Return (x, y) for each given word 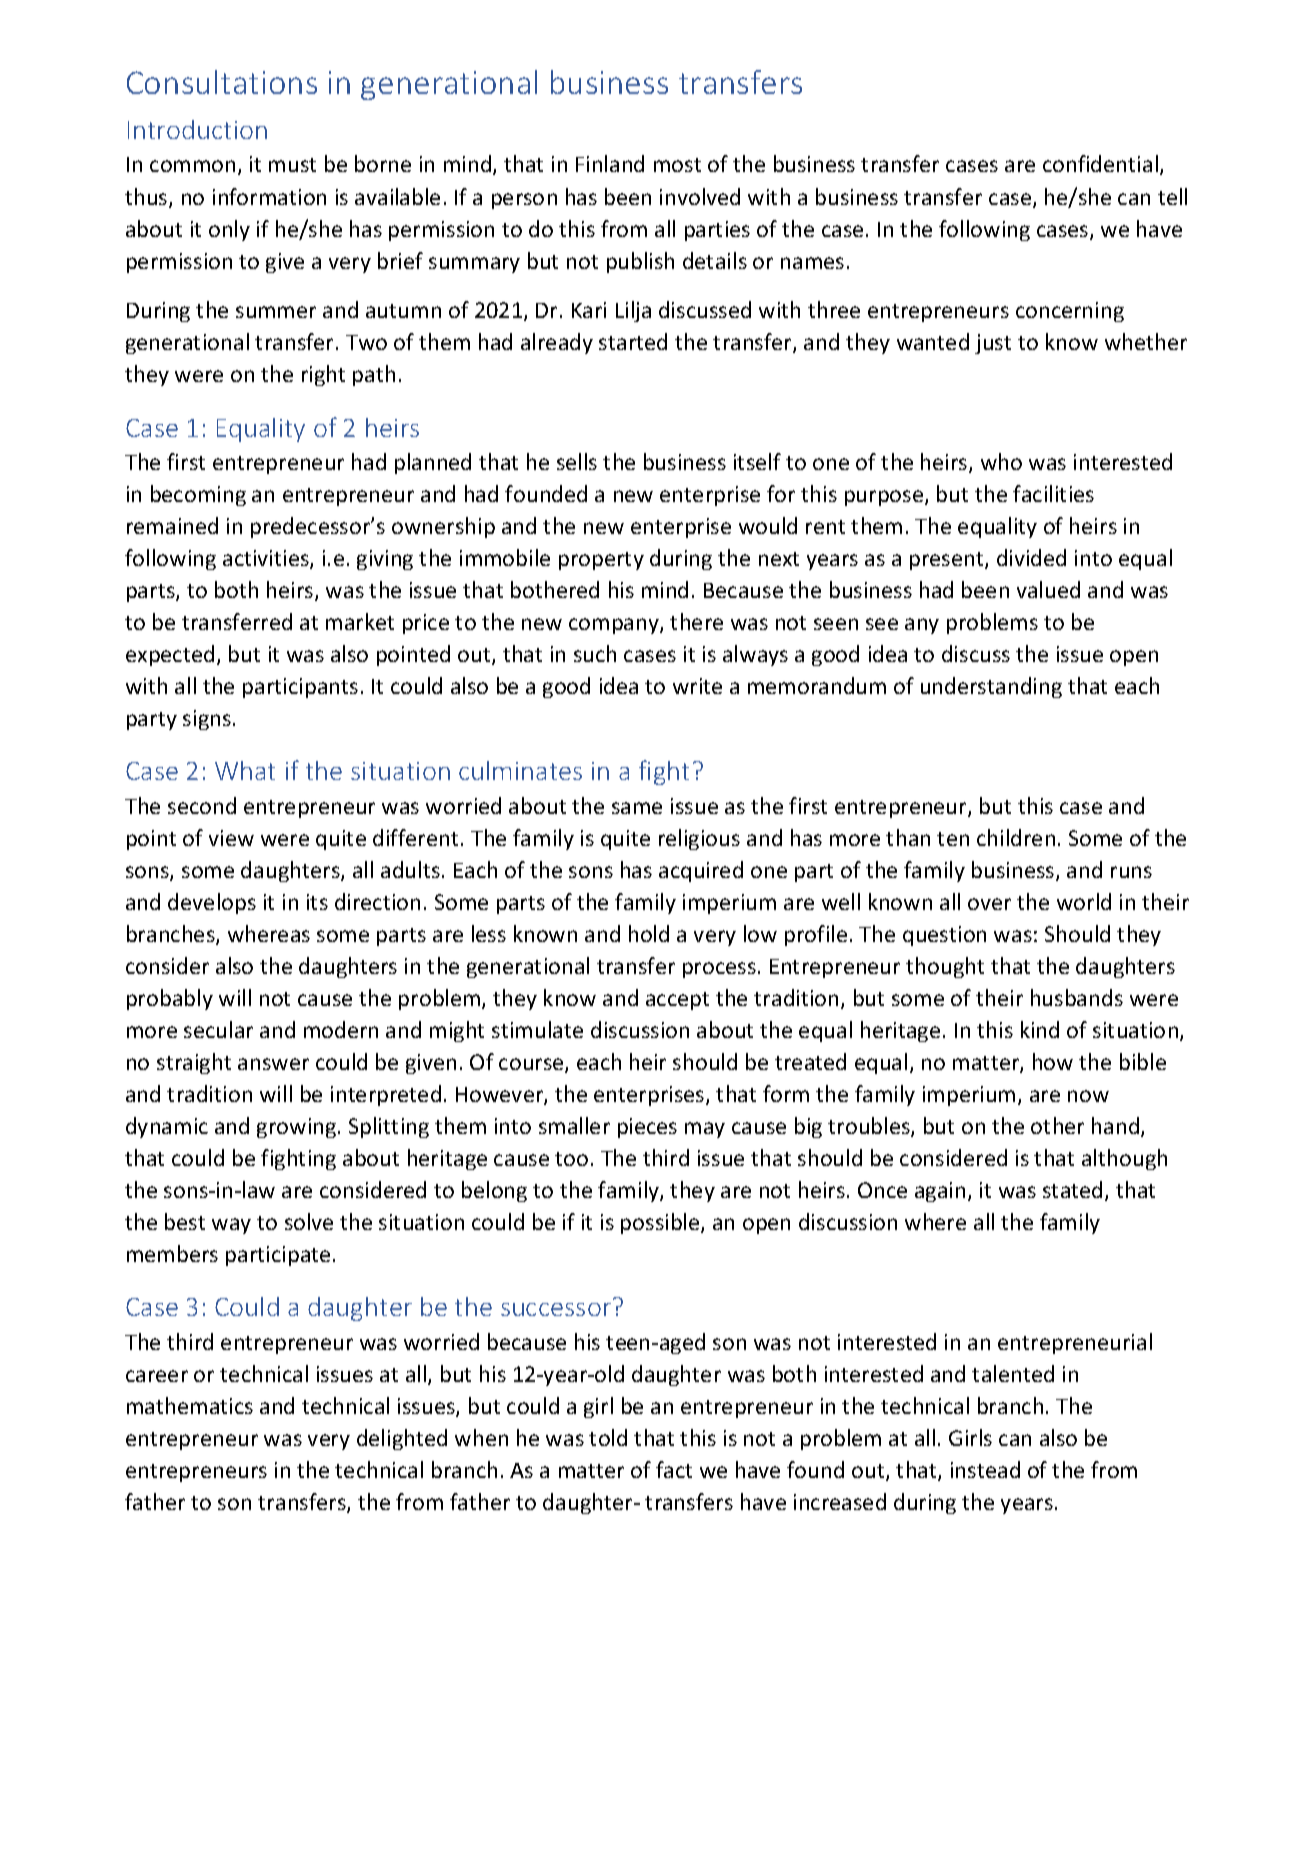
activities (267, 559)
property (601, 561)
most (677, 165)
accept (677, 1001)
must (292, 165)
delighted (402, 1439)
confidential (1100, 163)
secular (218, 1029)
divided (1031, 557)
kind (1040, 1029)
